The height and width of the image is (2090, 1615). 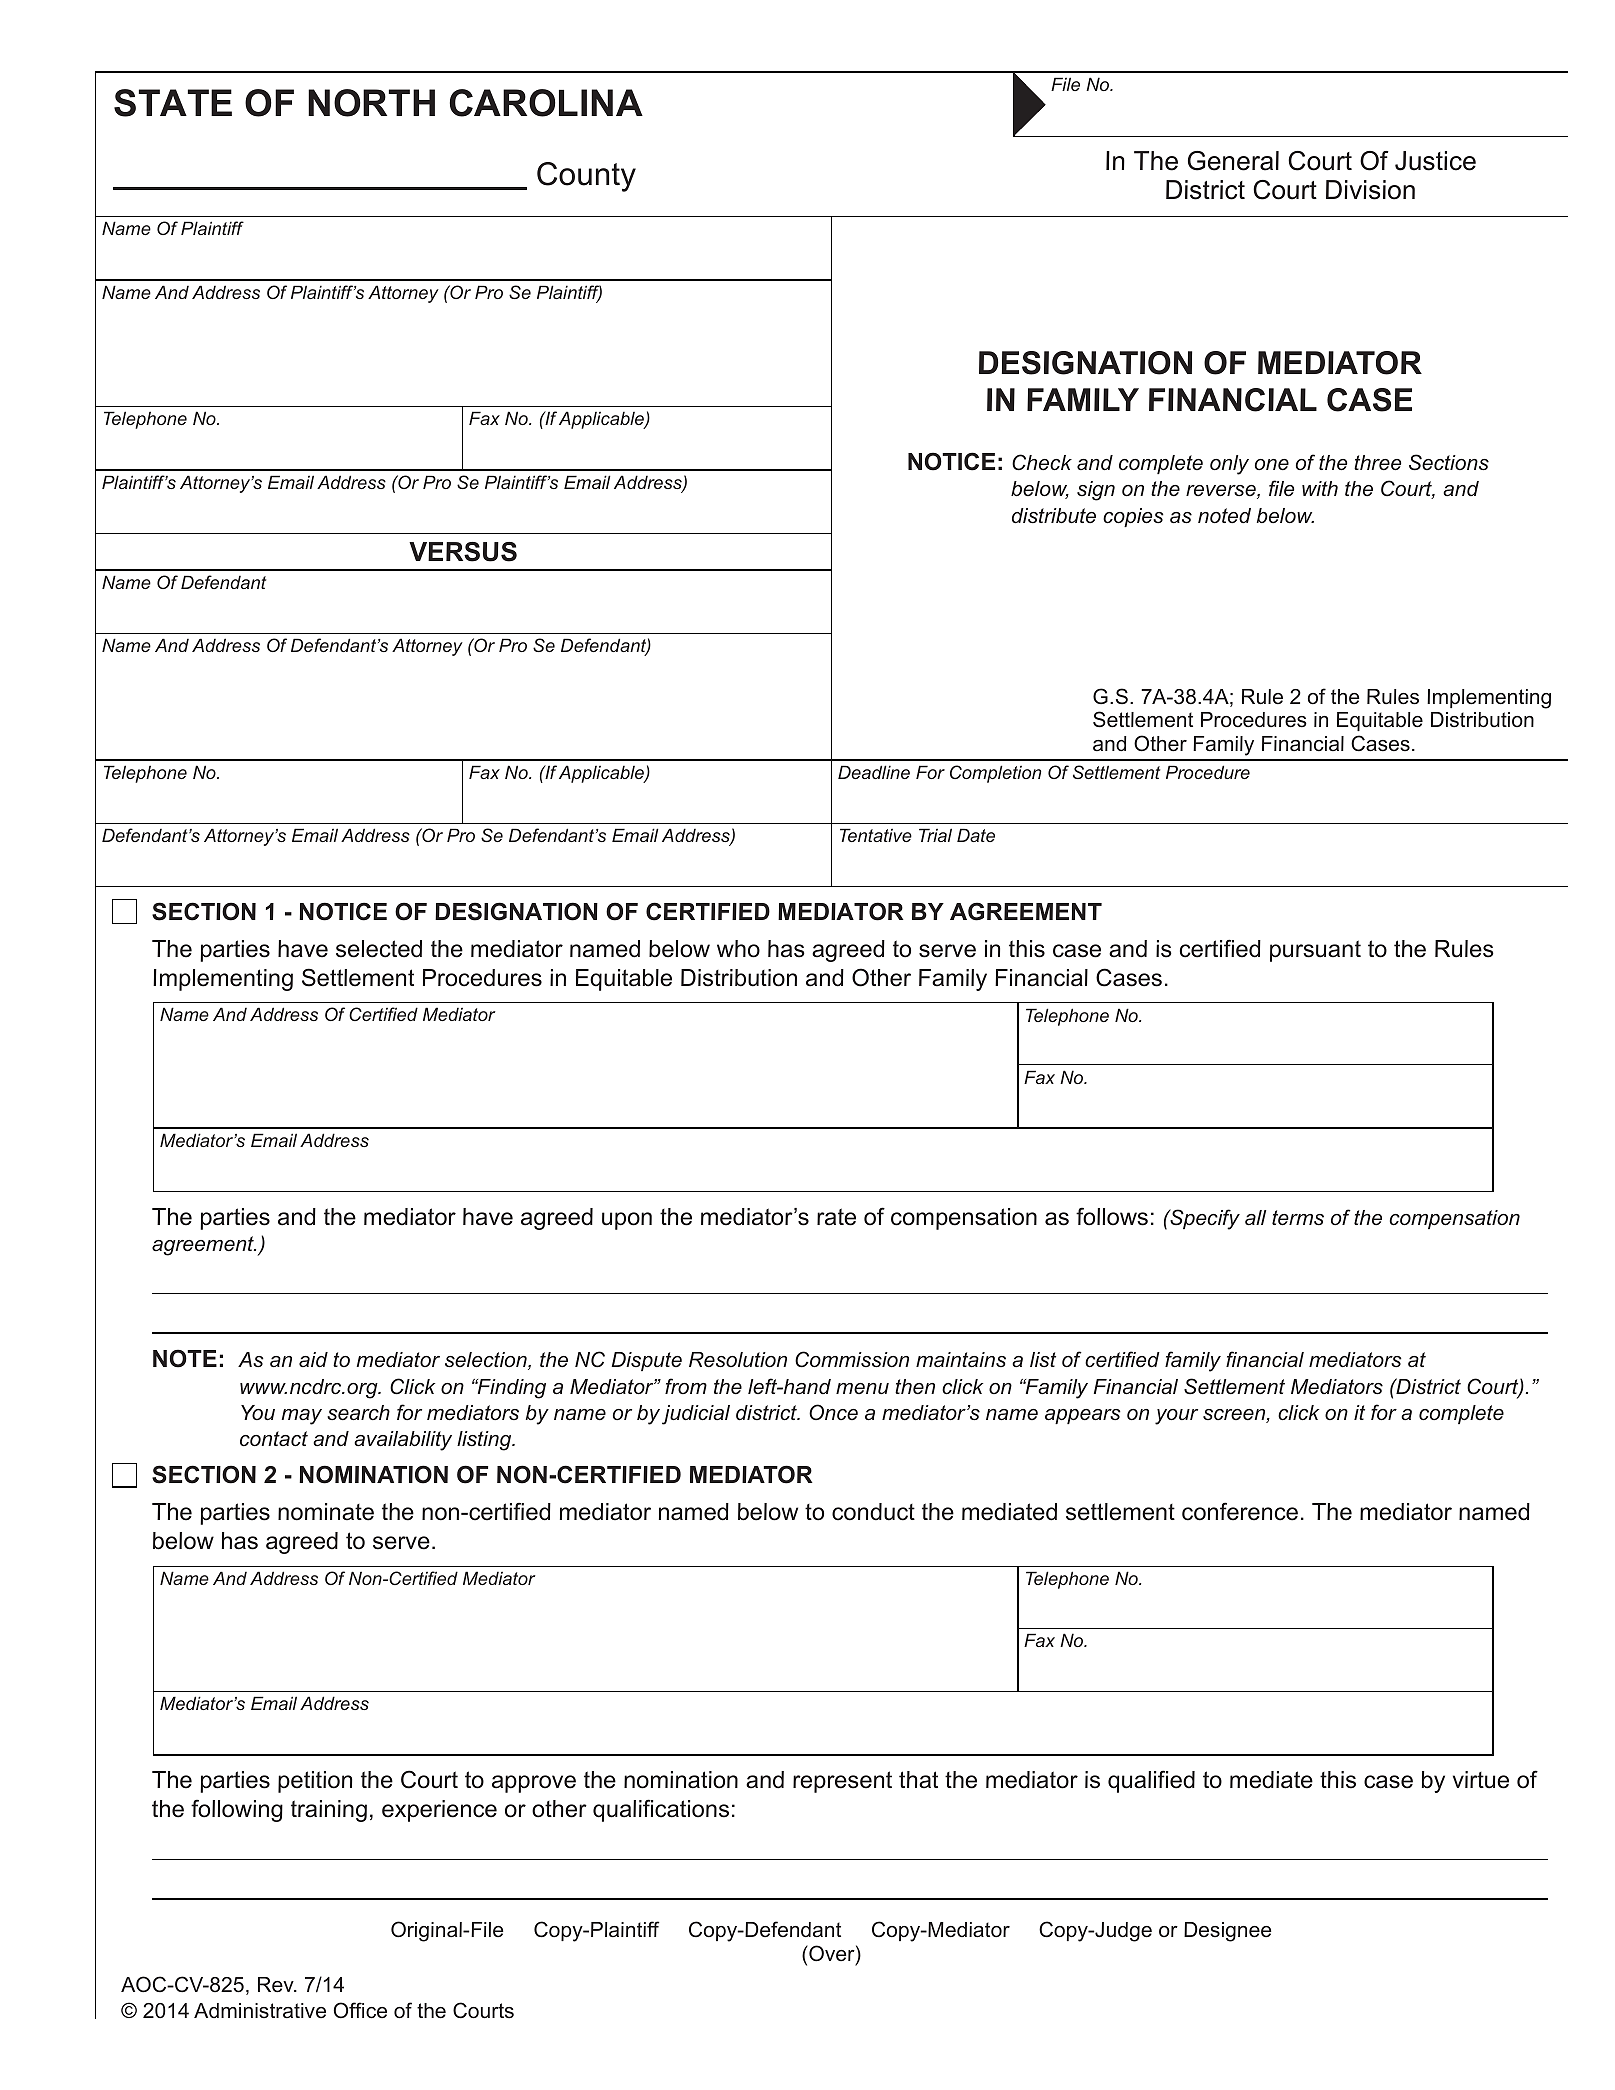 I want to click on Office, so click(x=360, y=2010).
